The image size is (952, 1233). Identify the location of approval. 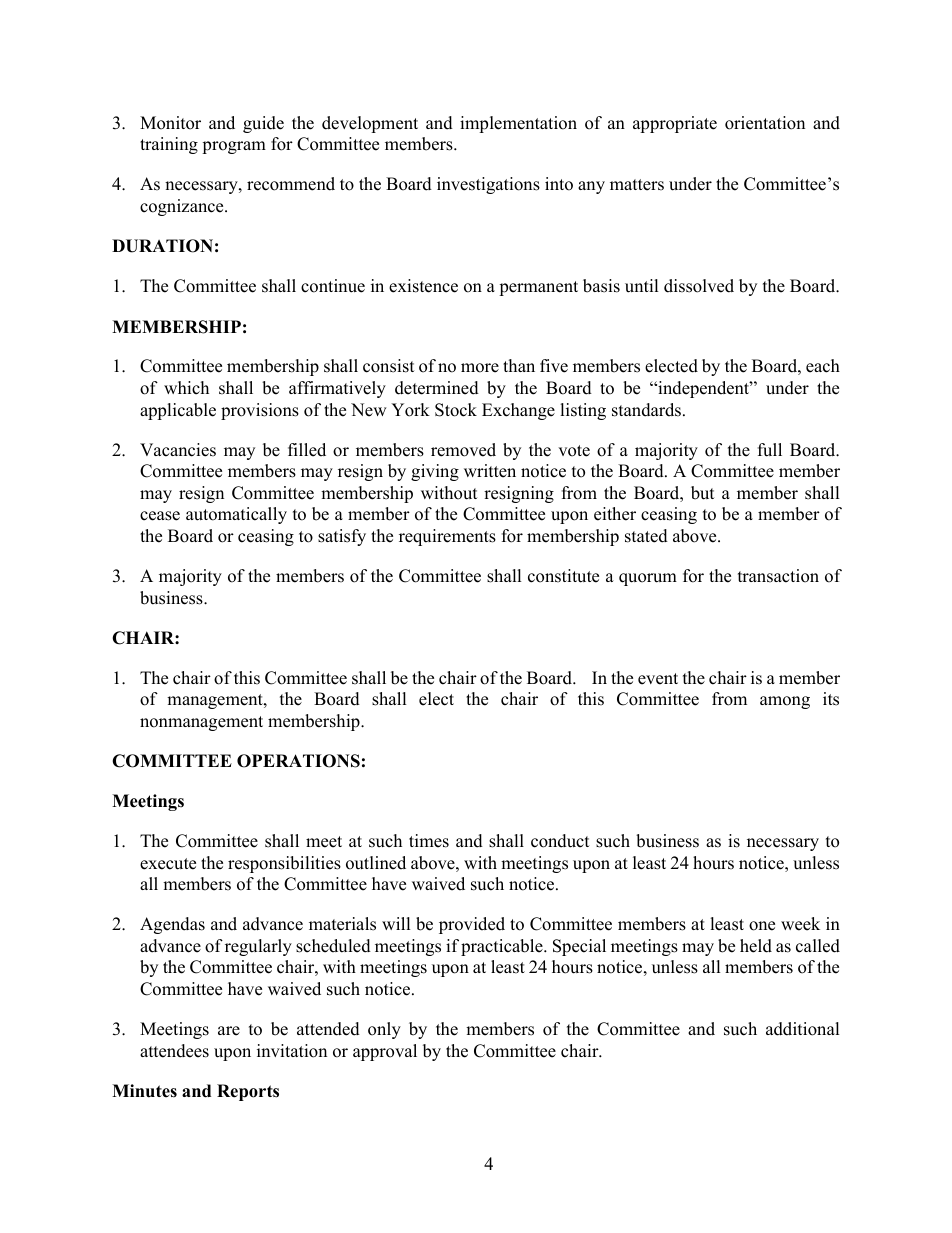
(385, 1052).
